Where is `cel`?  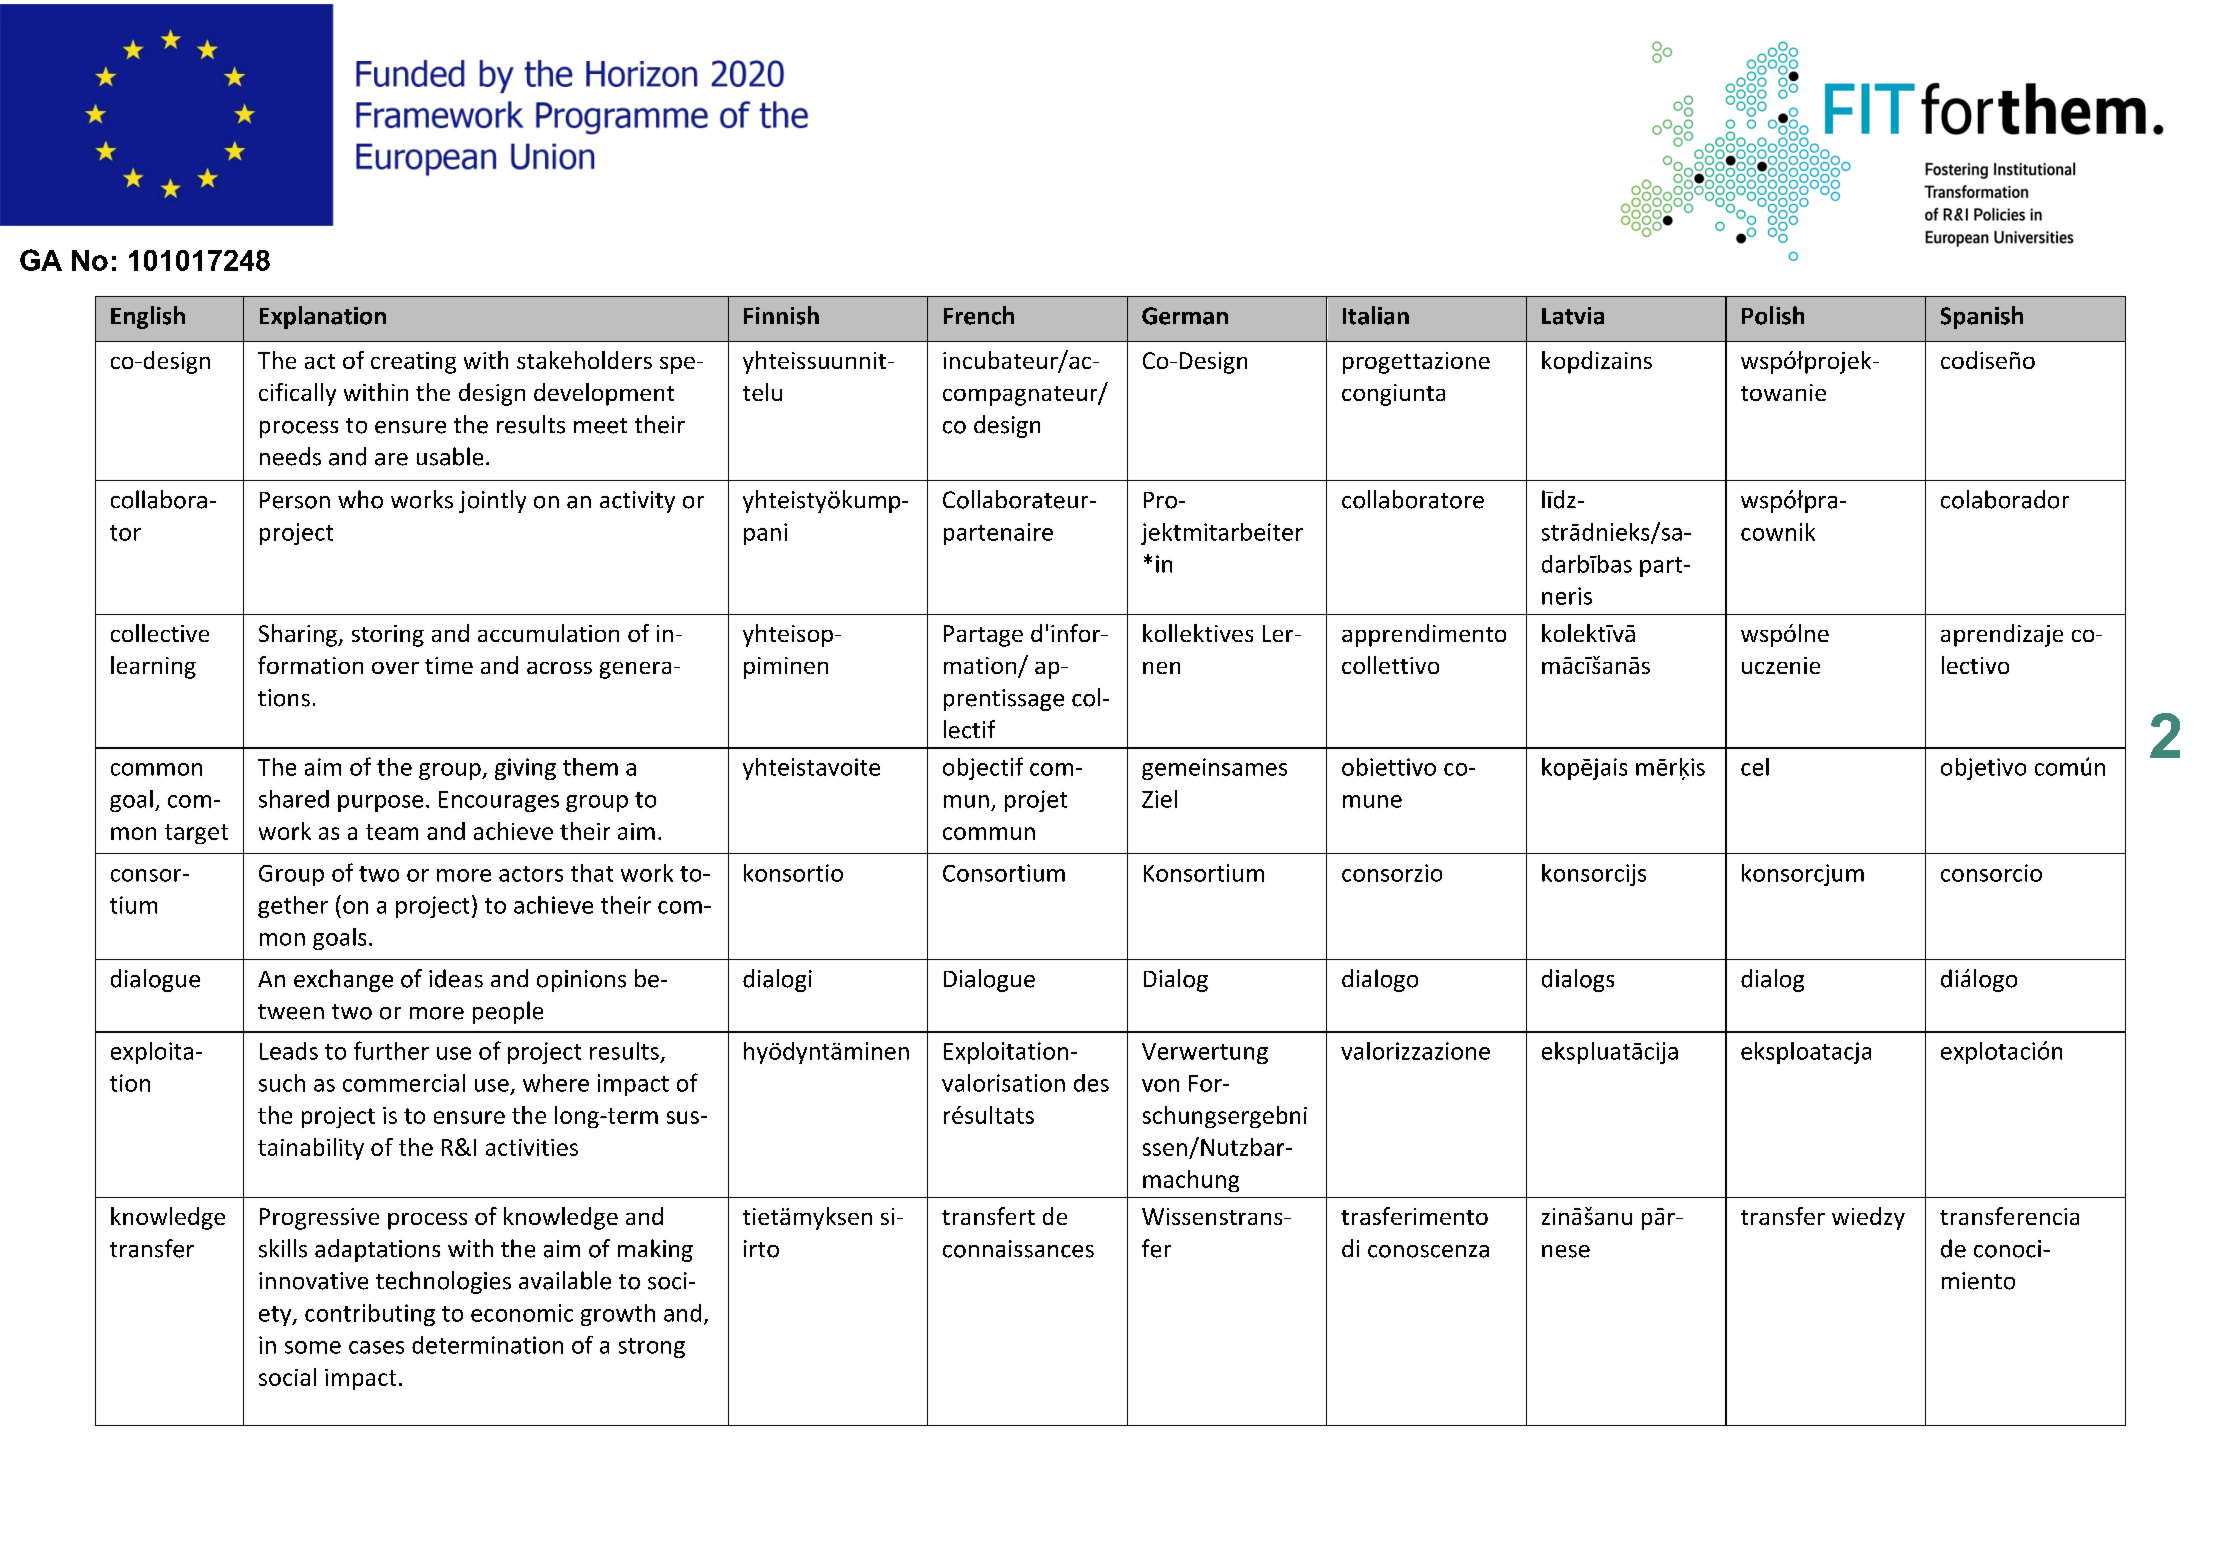
cel is located at coordinates (1755, 767).
